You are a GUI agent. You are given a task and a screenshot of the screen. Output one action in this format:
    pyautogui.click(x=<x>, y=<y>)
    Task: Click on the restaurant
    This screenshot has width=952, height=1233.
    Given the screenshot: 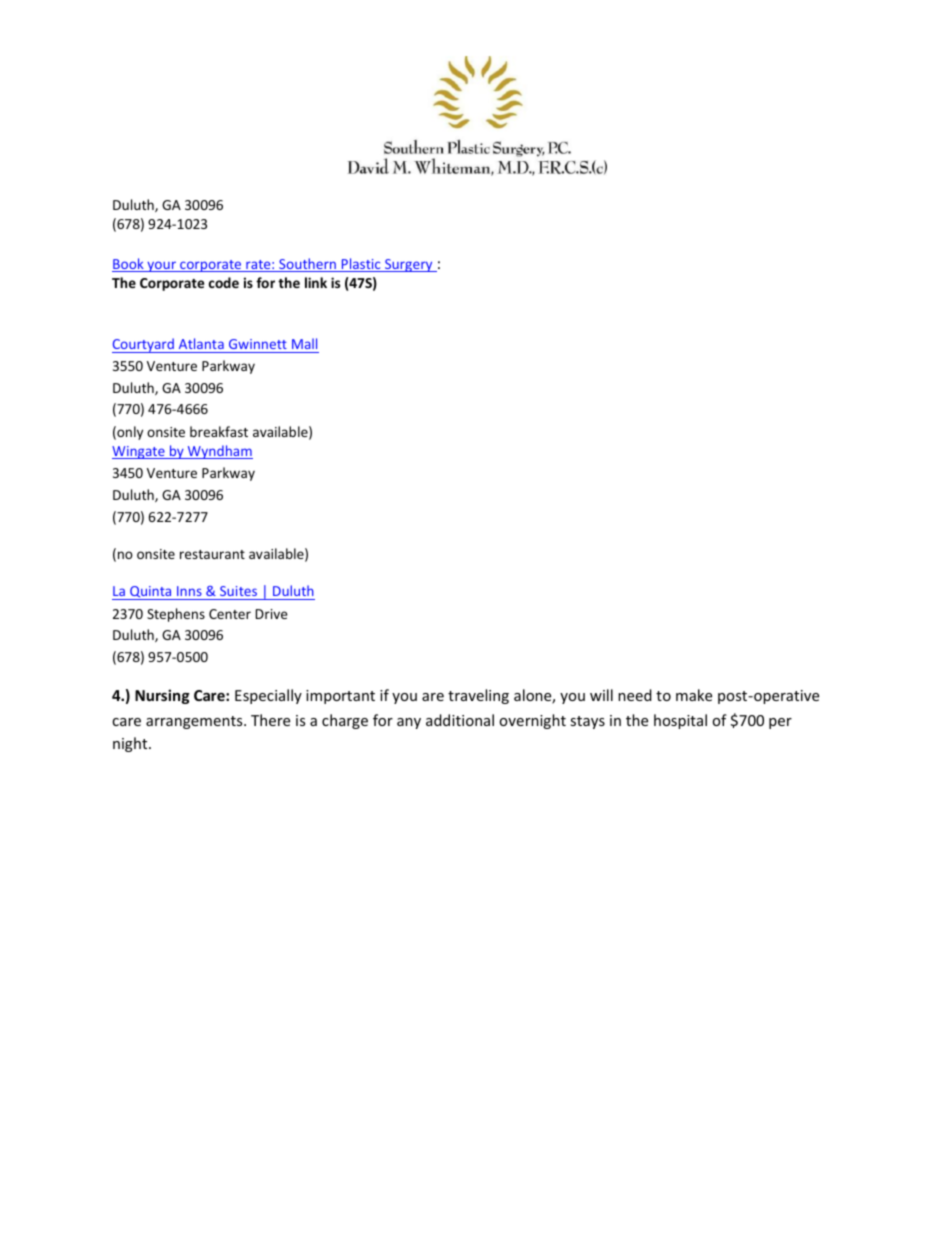 What is the action you would take?
    pyautogui.click(x=212, y=554)
